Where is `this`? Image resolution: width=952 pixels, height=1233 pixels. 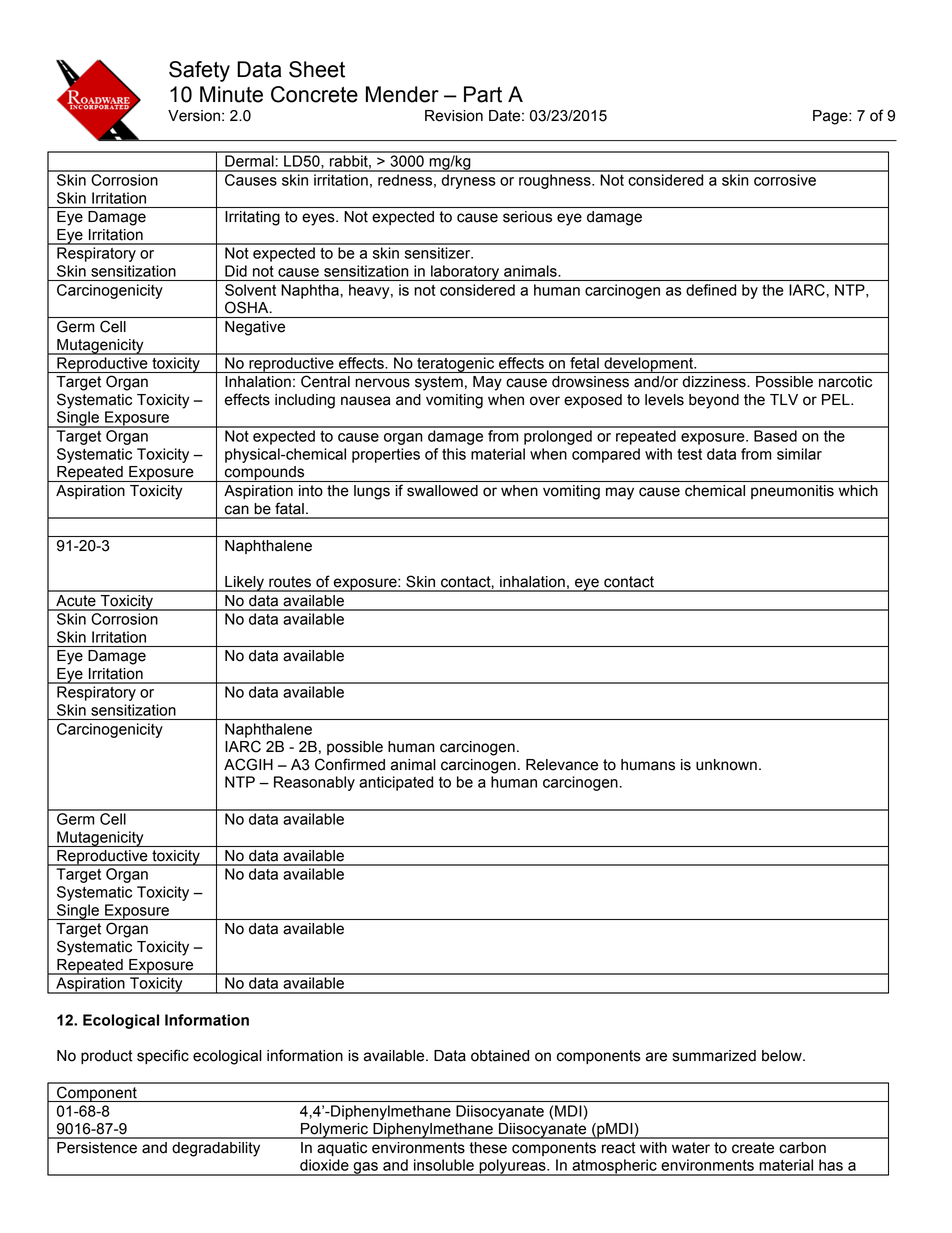 this is located at coordinates (454, 454).
